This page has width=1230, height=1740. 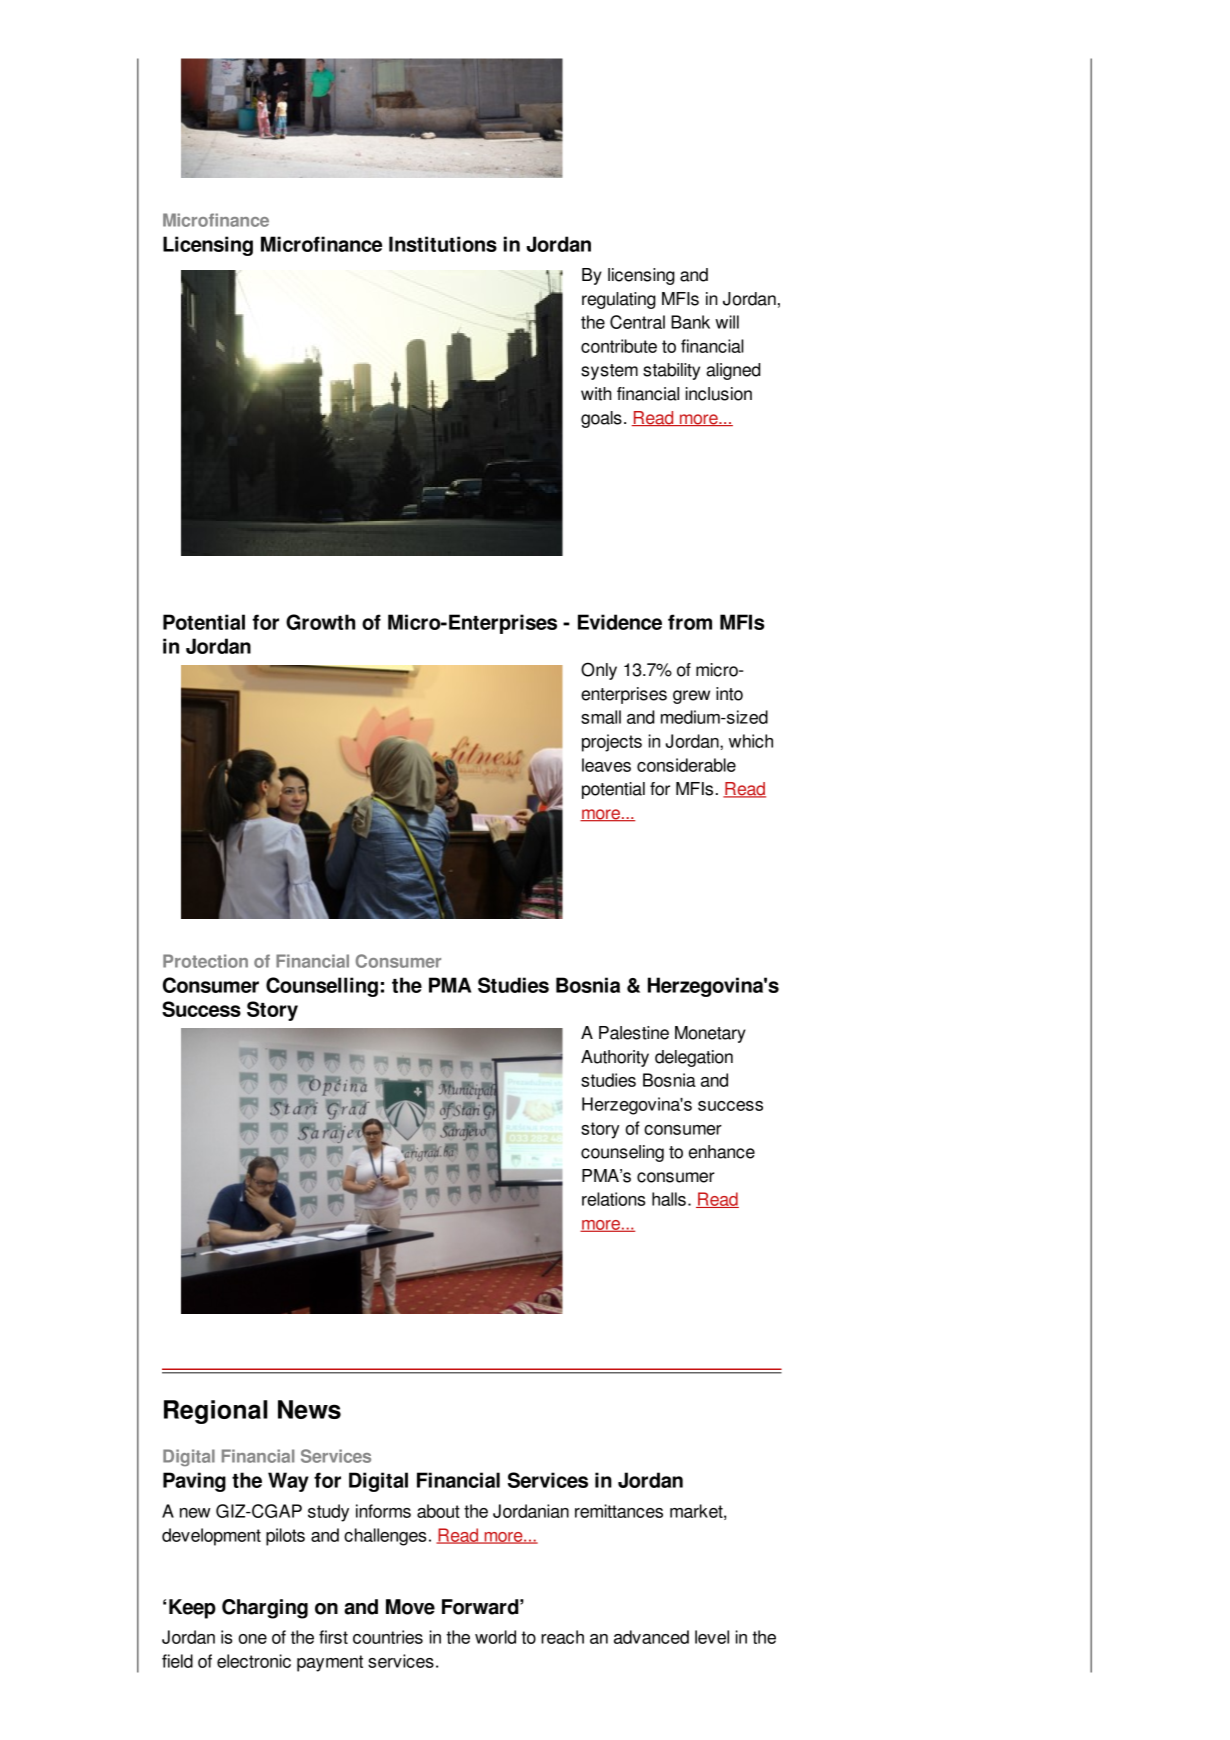 What do you see at coordinates (619, 300) in the page?
I see `regulating` at bounding box center [619, 300].
